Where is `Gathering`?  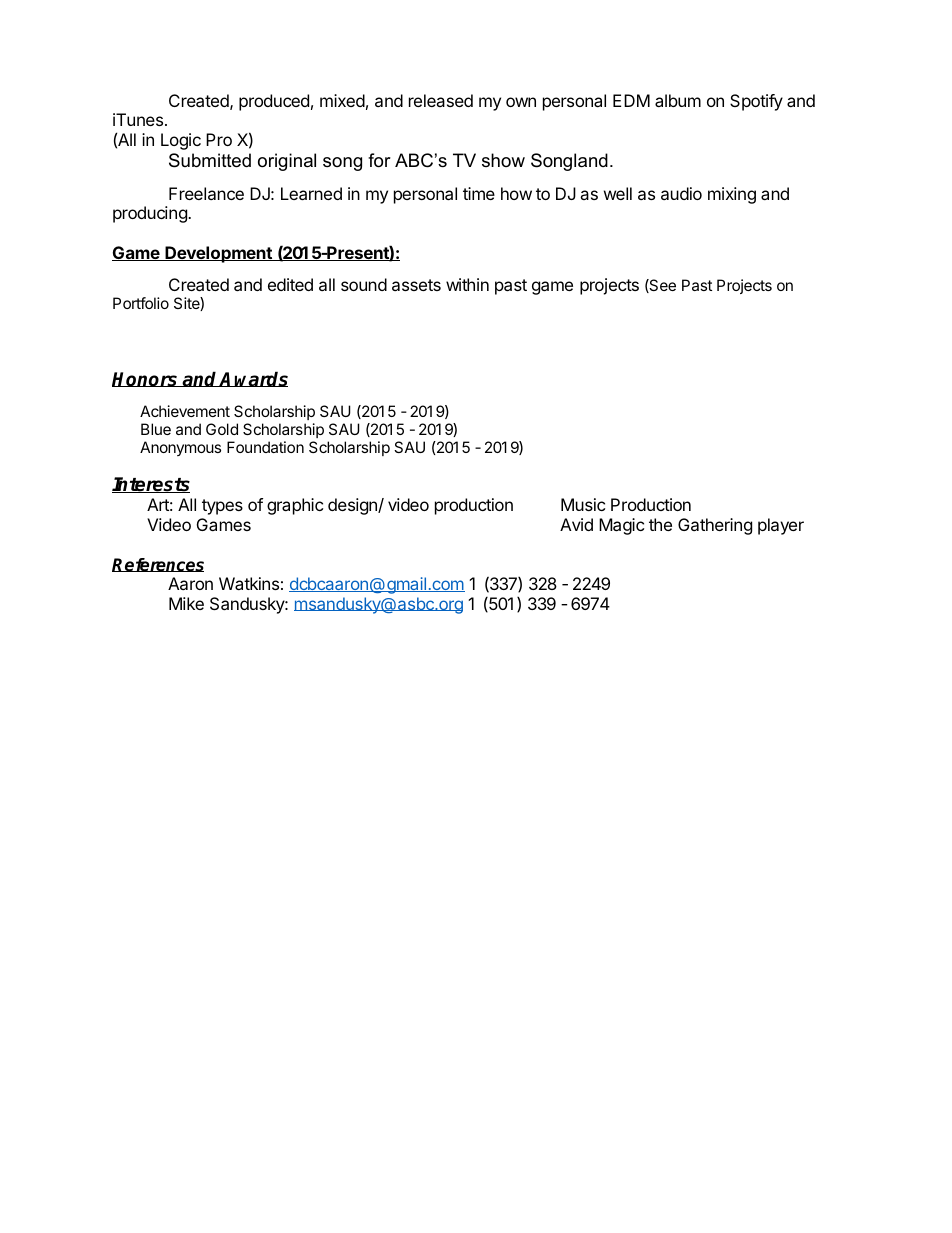
Gathering is located at coordinates (715, 526).
